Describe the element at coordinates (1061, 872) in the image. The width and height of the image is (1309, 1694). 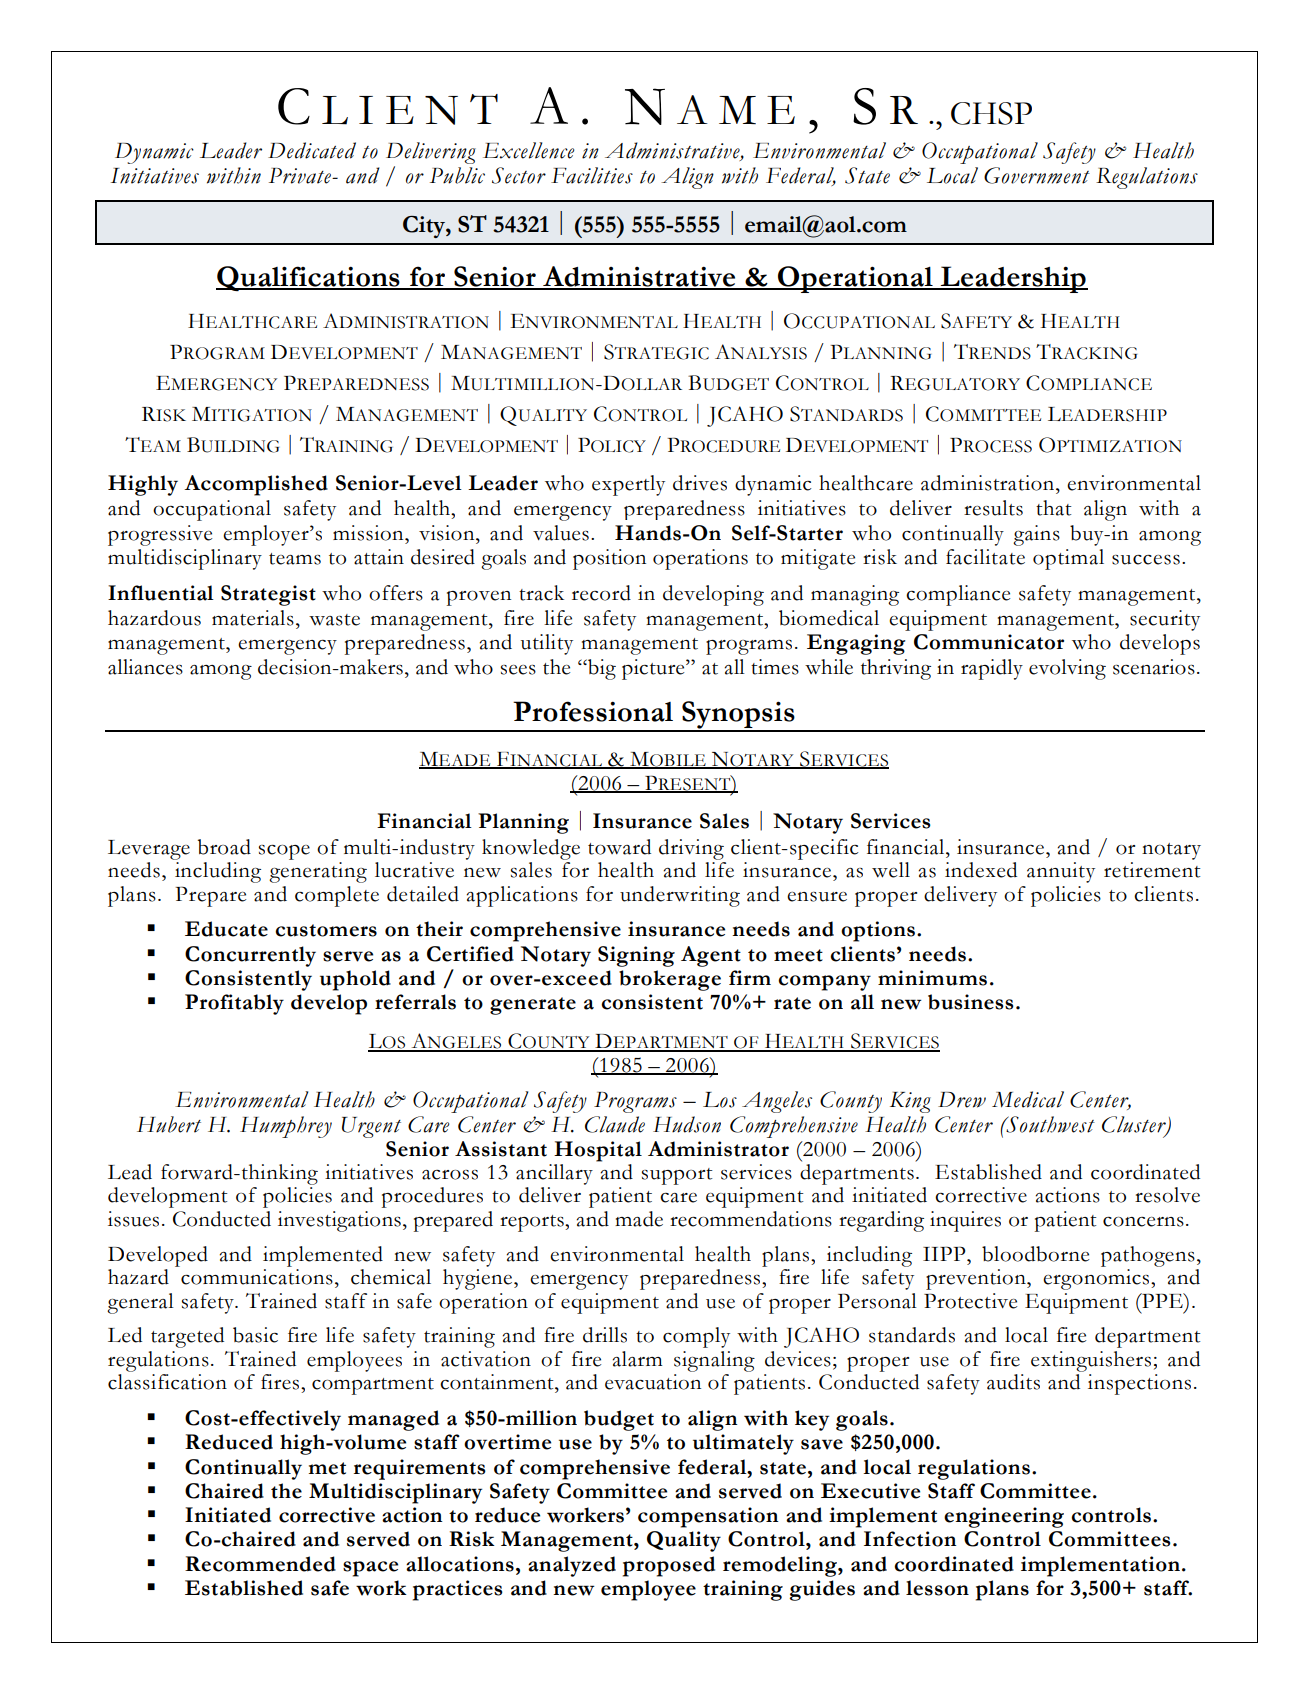
I see `annuity` at that location.
